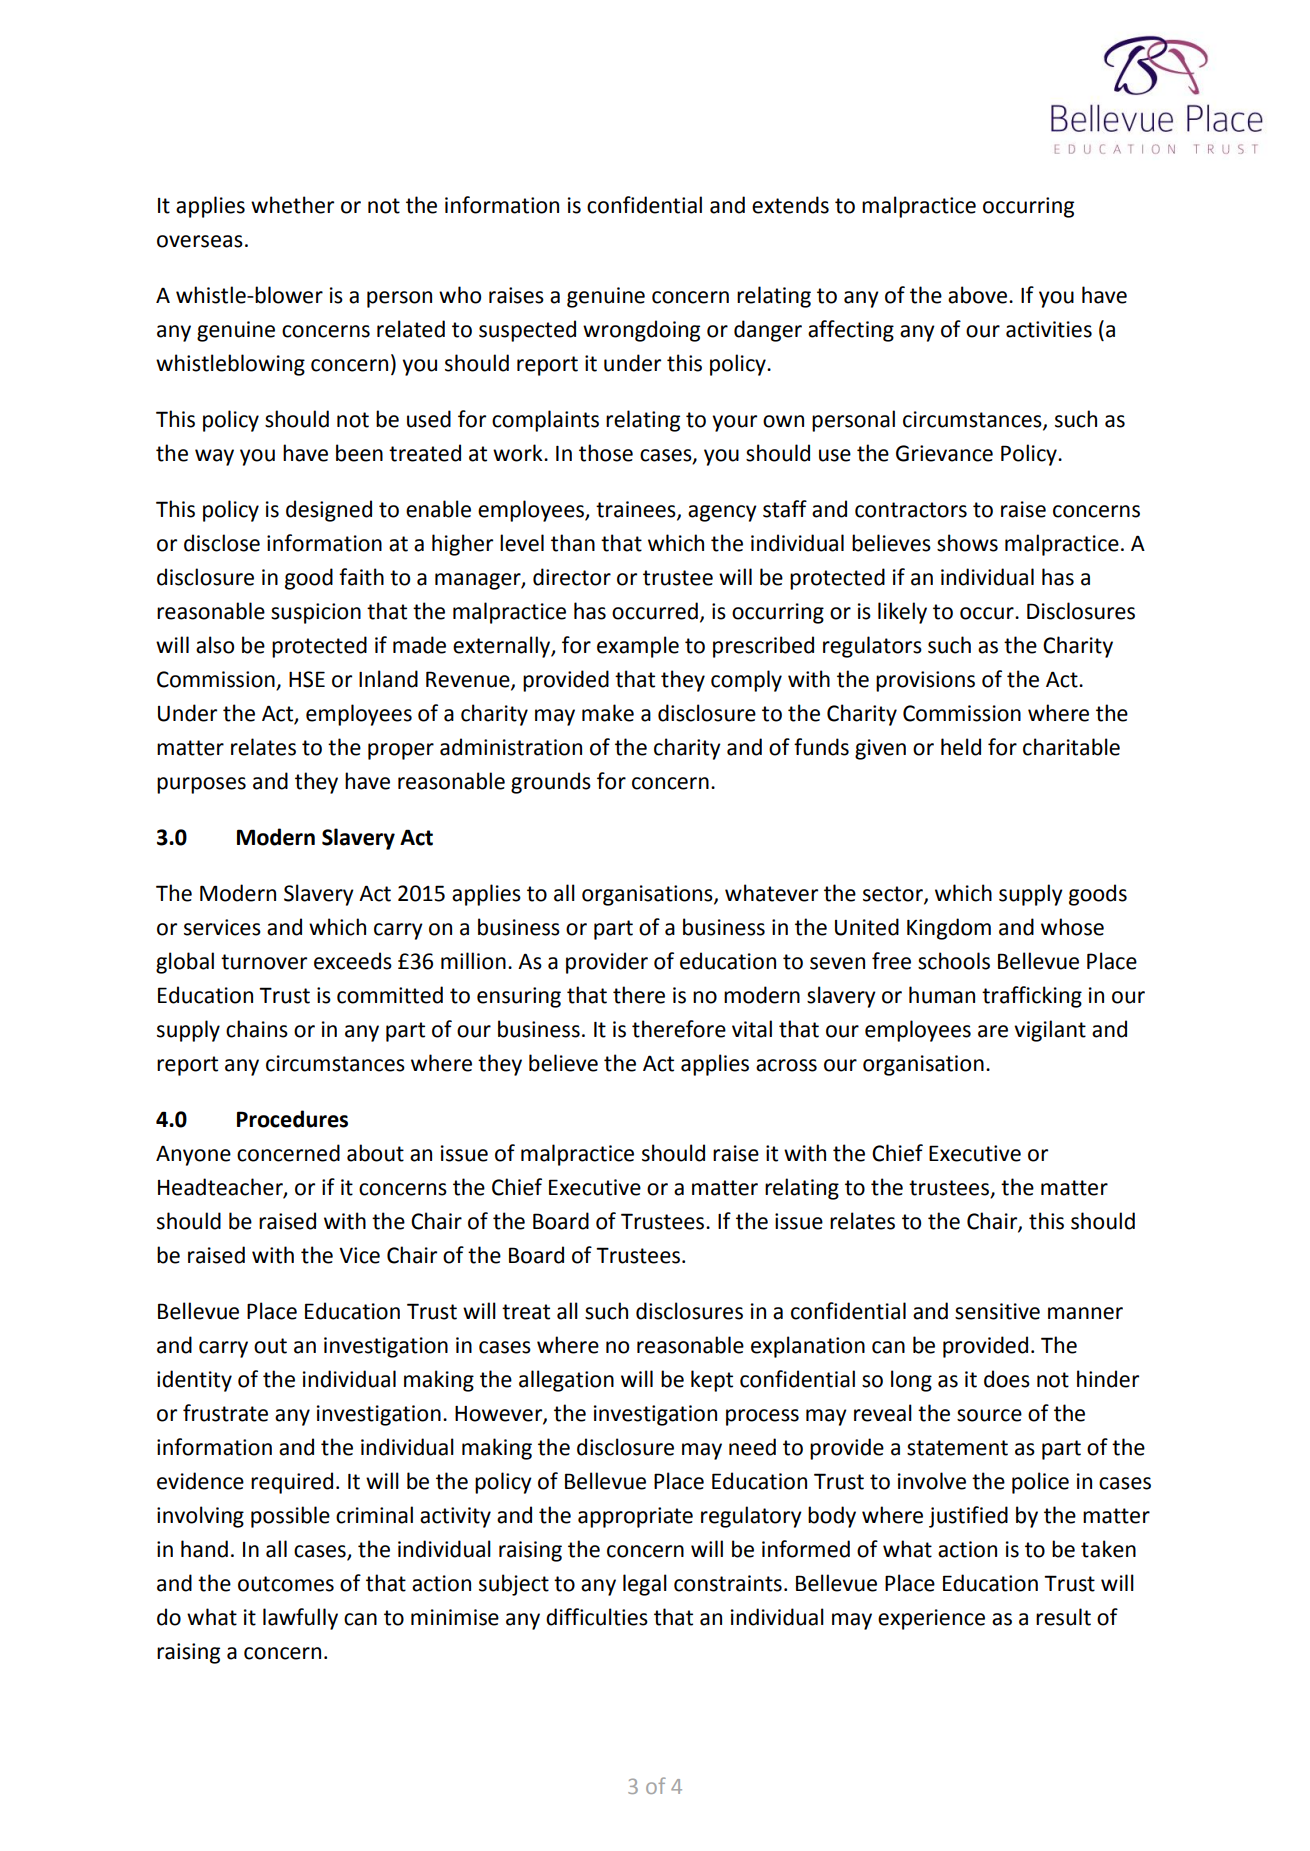  What do you see at coordinates (292, 205) in the screenshot?
I see `whether` at bounding box center [292, 205].
